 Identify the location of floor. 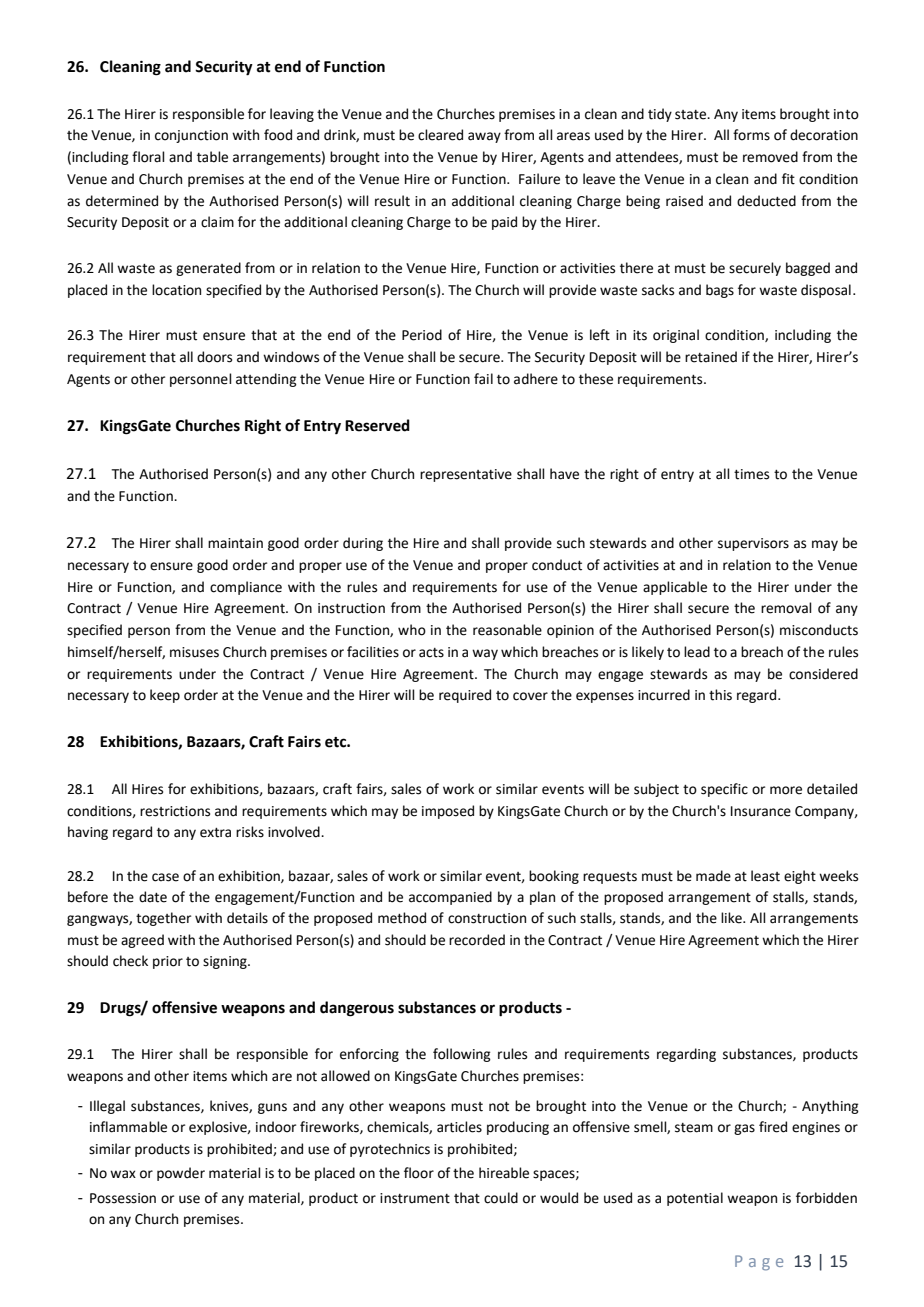
(419, 1173).
